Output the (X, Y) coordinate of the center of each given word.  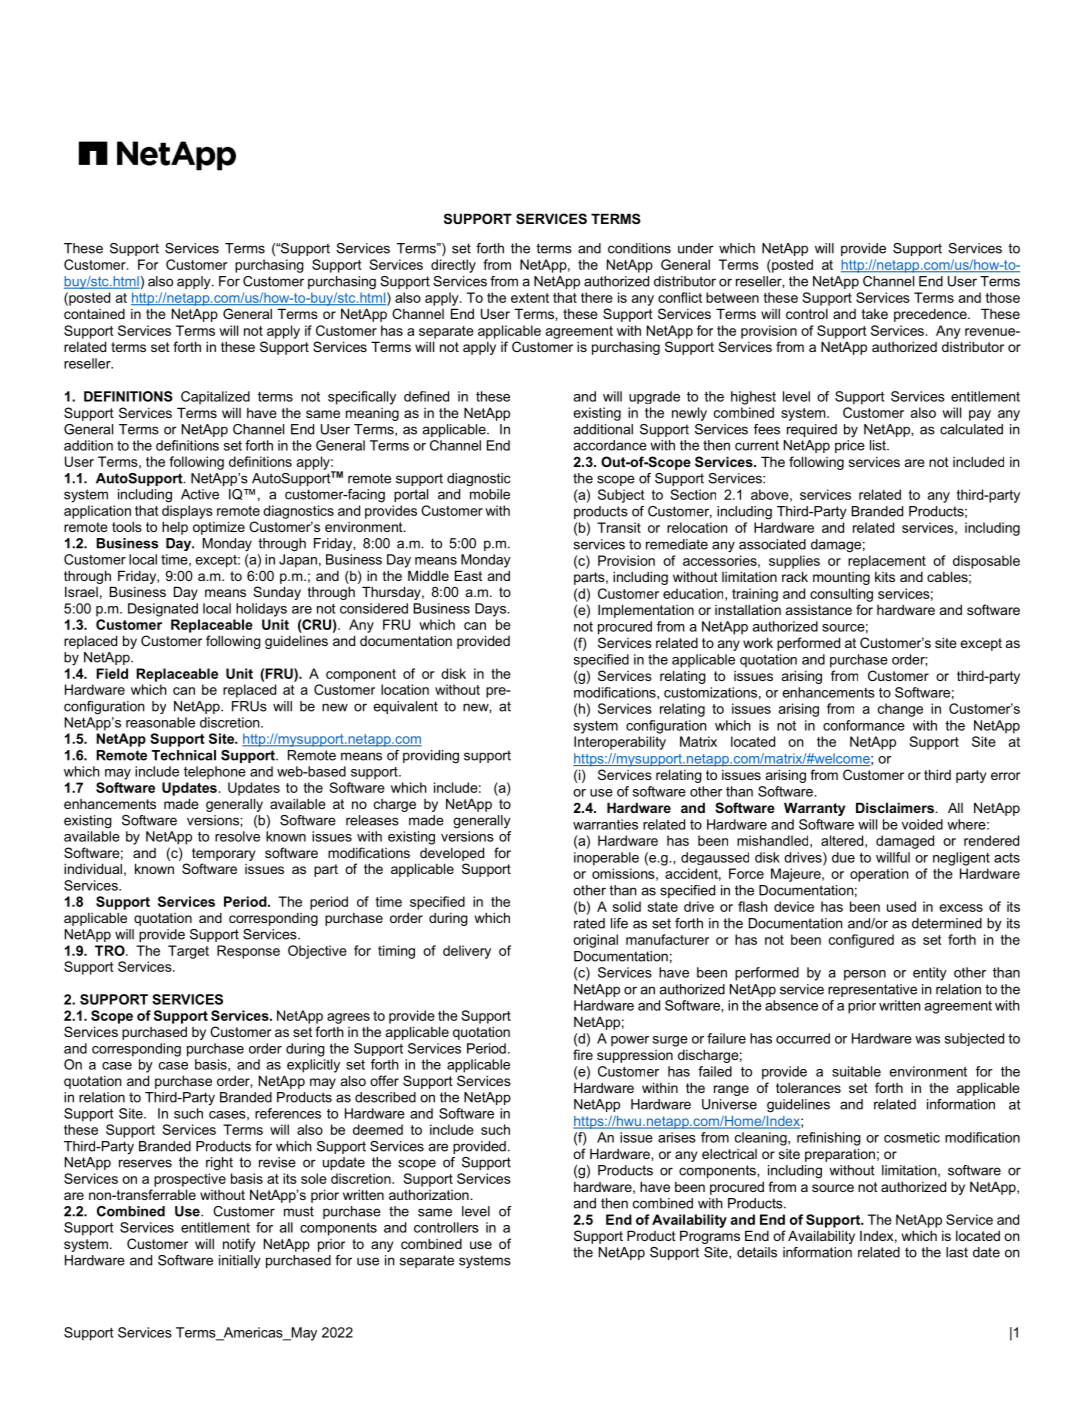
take (875, 314)
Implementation (646, 611)
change (900, 710)
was (927, 1040)
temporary (223, 854)
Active (200, 494)
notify (239, 1245)
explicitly (313, 1066)
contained (94, 314)
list (879, 445)
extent (530, 298)
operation (879, 875)
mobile (490, 494)
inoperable (606, 859)
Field (112, 673)
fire (583, 1054)
